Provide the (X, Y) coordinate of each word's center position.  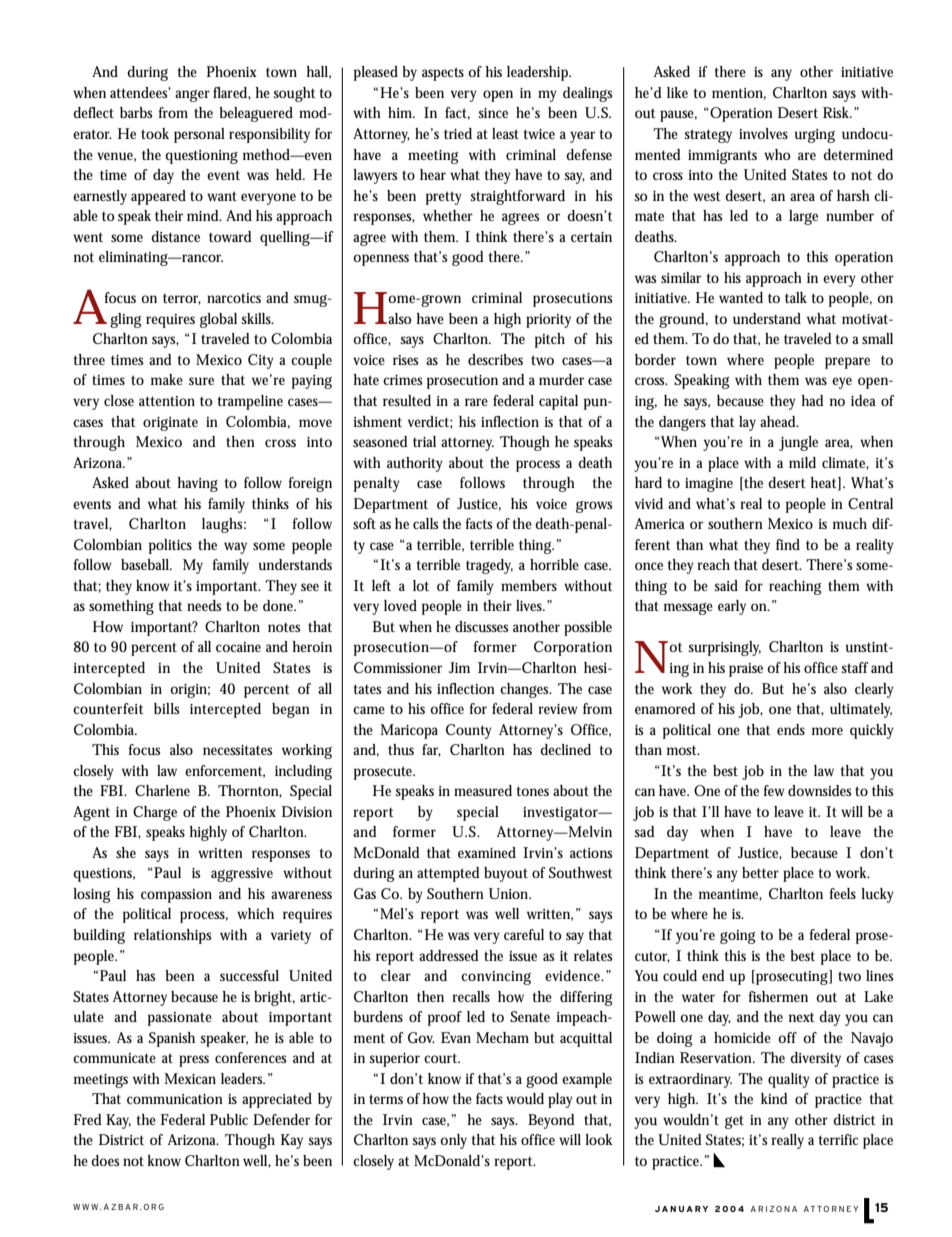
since (493, 113)
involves (763, 133)
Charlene (162, 790)
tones (533, 791)
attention (167, 401)
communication (175, 1099)
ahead (779, 421)
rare (476, 402)
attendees (140, 92)
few (774, 790)
